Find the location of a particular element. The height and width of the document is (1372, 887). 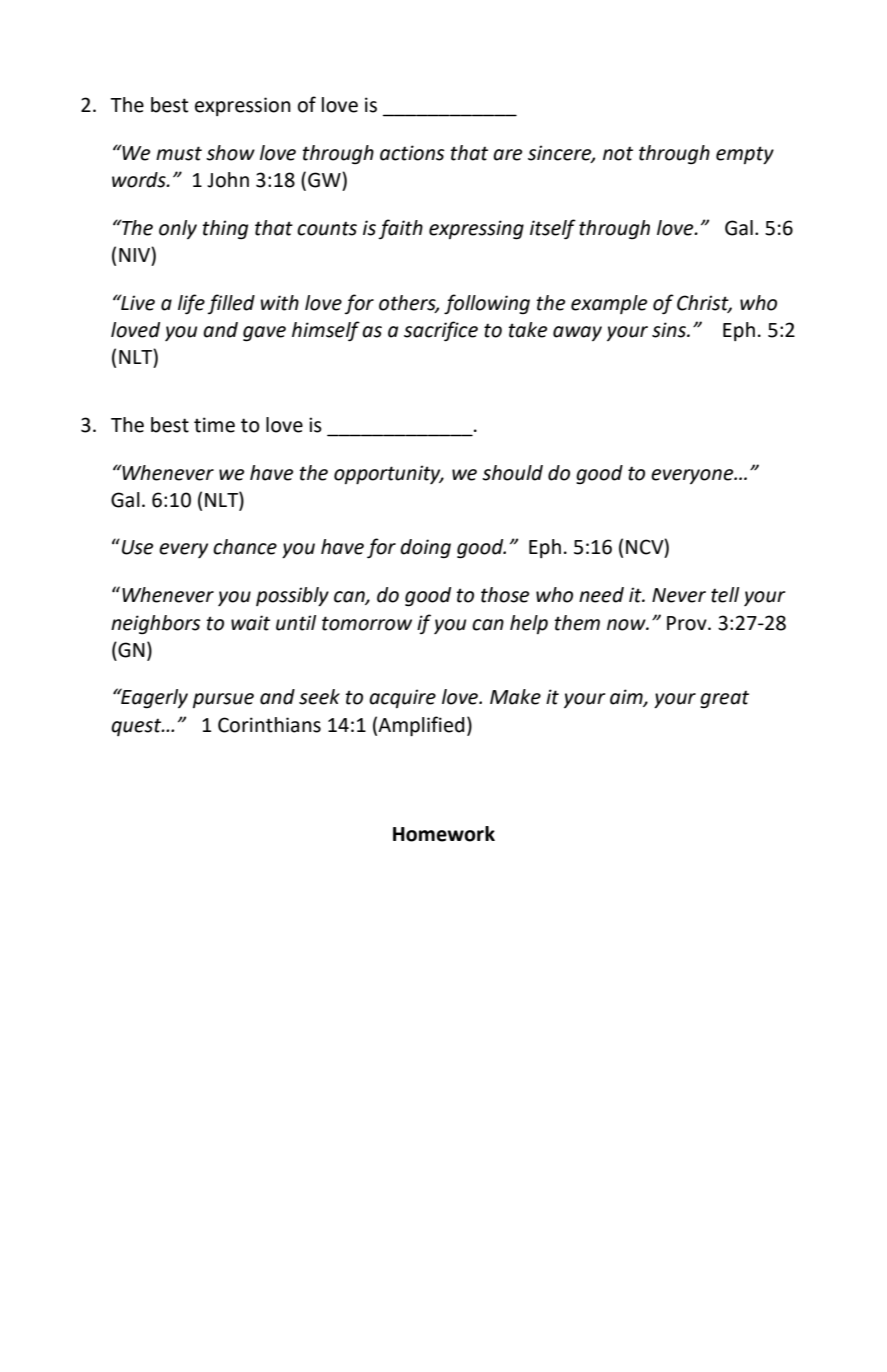

sacrifice is located at coordinates (441, 331).
